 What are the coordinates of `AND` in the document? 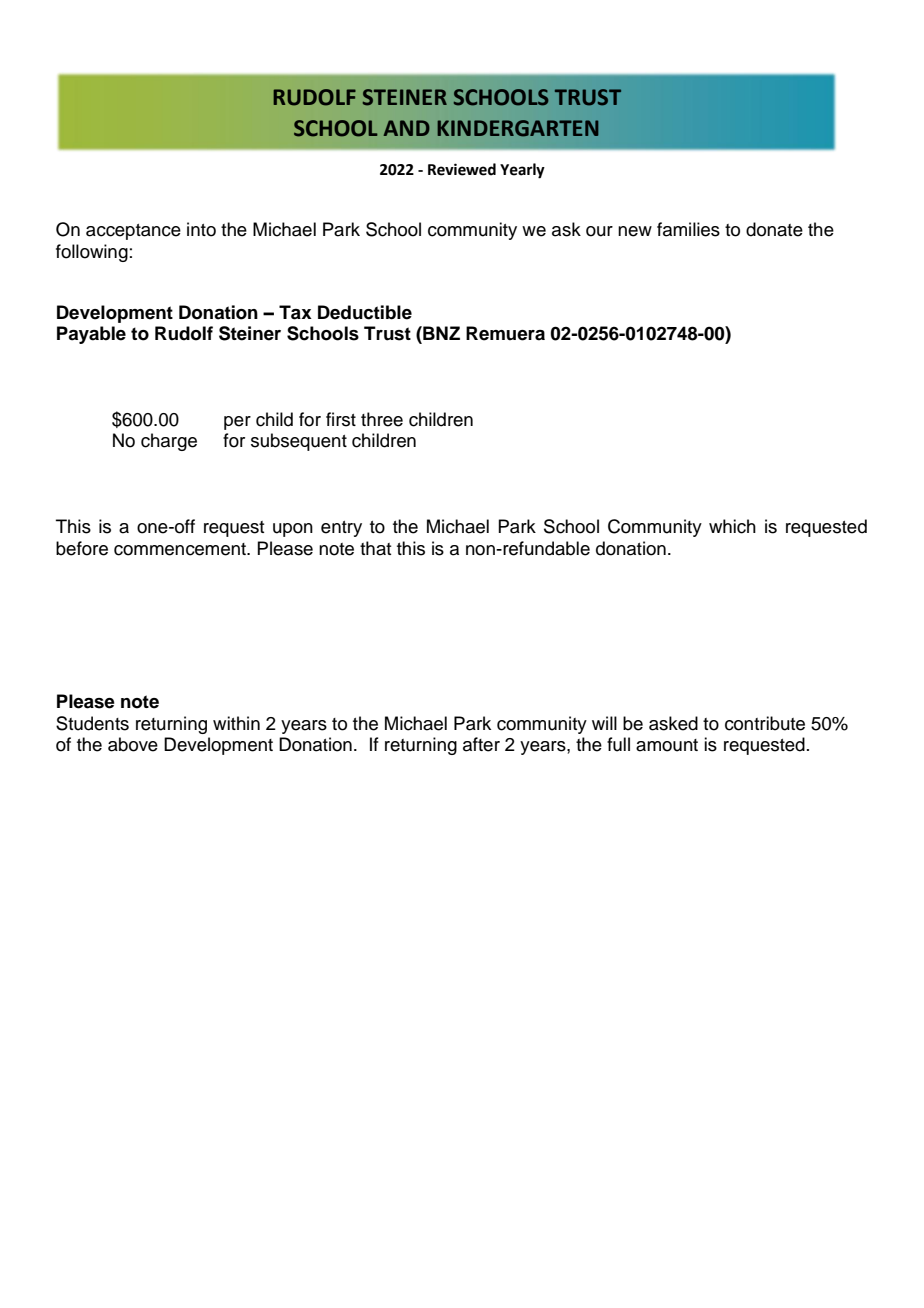 It's located at (407, 128).
